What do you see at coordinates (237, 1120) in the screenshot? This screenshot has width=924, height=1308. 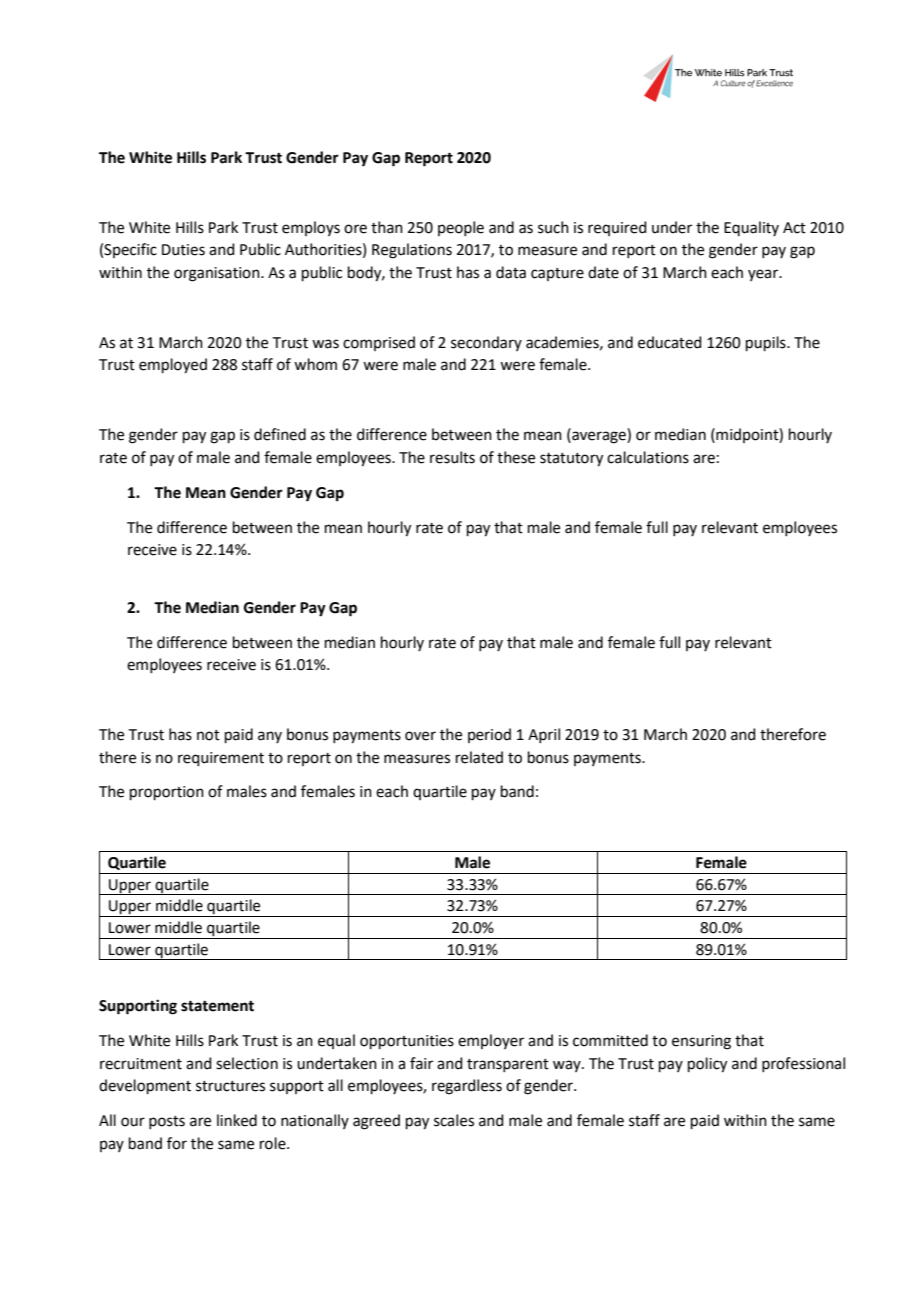 I see `linked` at bounding box center [237, 1120].
